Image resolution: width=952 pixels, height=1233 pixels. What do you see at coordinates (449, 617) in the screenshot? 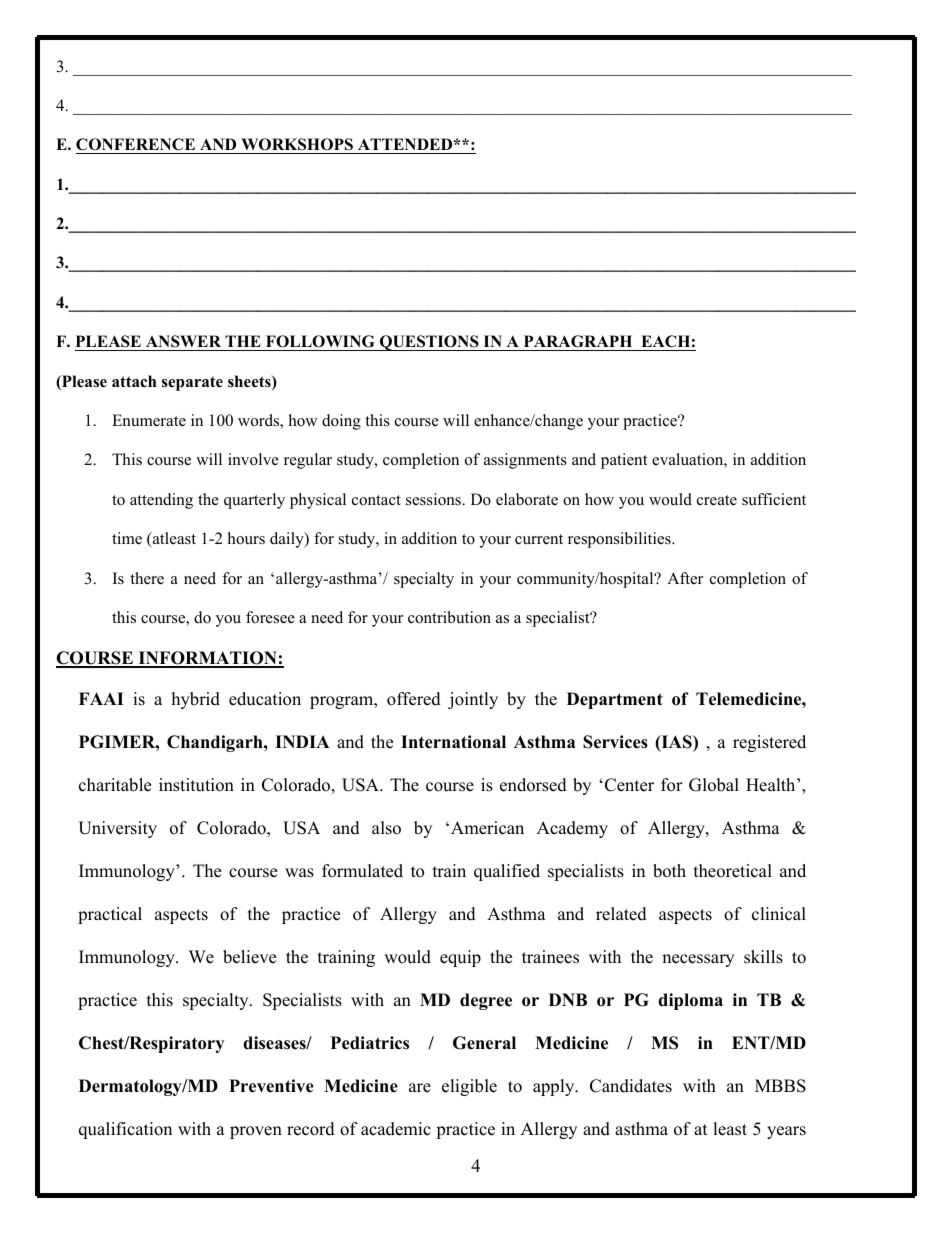
I see `contribution` at bounding box center [449, 617].
